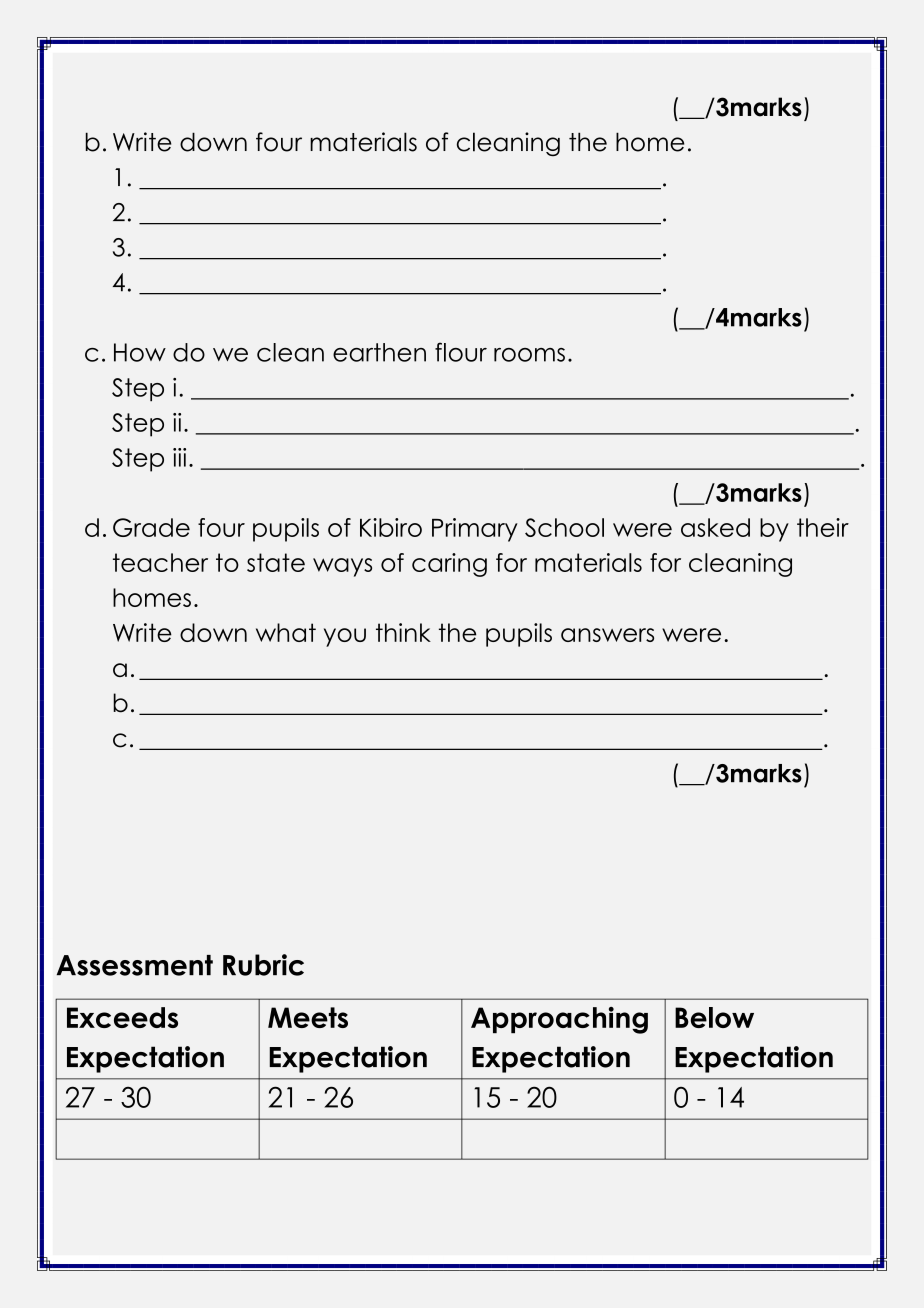 The height and width of the screenshot is (1308, 924). Describe the element at coordinates (559, 1020) in the screenshot. I see `Approaching` at that location.
